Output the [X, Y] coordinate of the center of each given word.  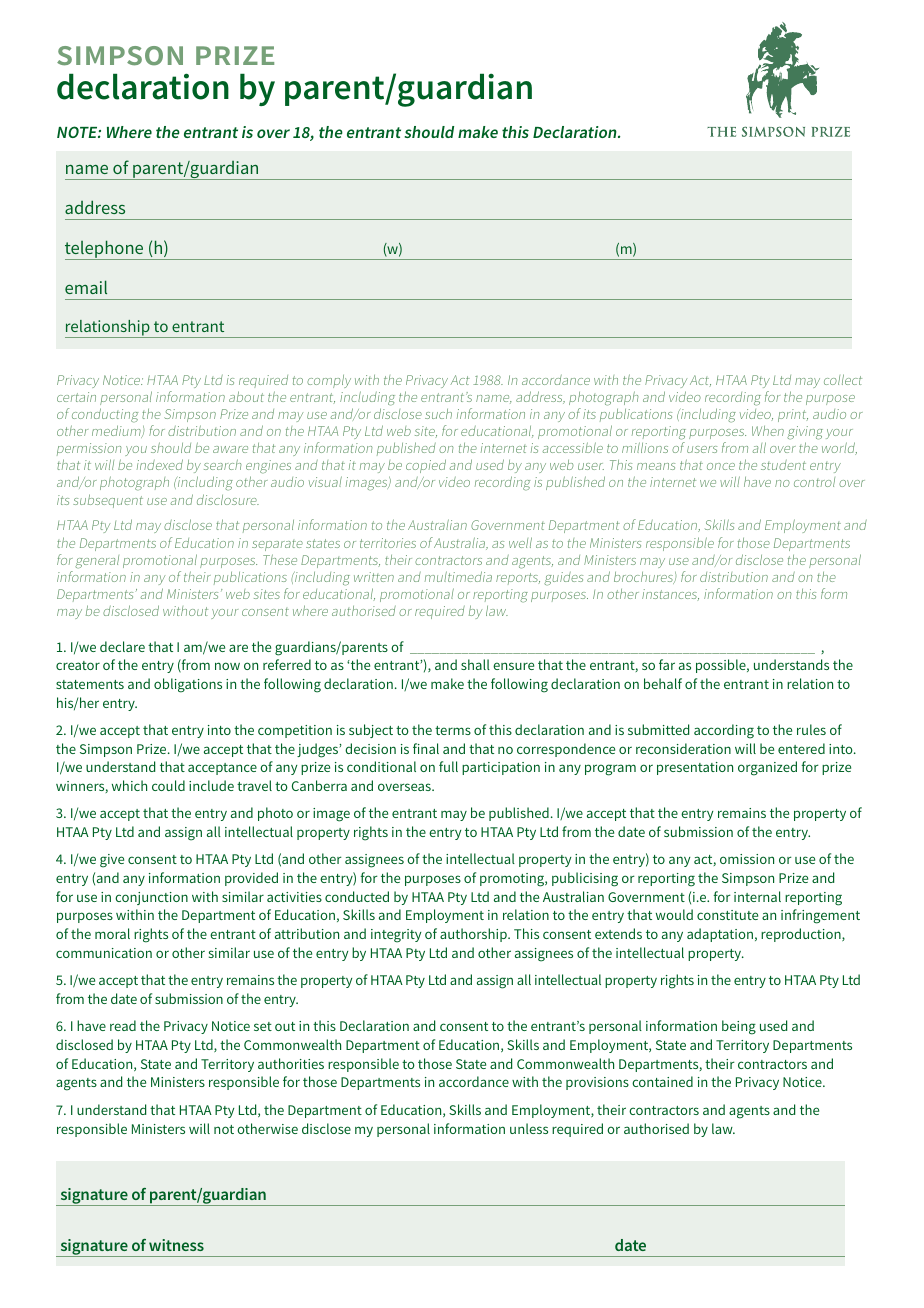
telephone [105, 250]
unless [529, 1128]
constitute [727, 915]
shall [475, 664]
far [667, 664]
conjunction [151, 898]
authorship [474, 935]
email [86, 287]
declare [122, 646]
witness [176, 1245]
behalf [663, 683]
